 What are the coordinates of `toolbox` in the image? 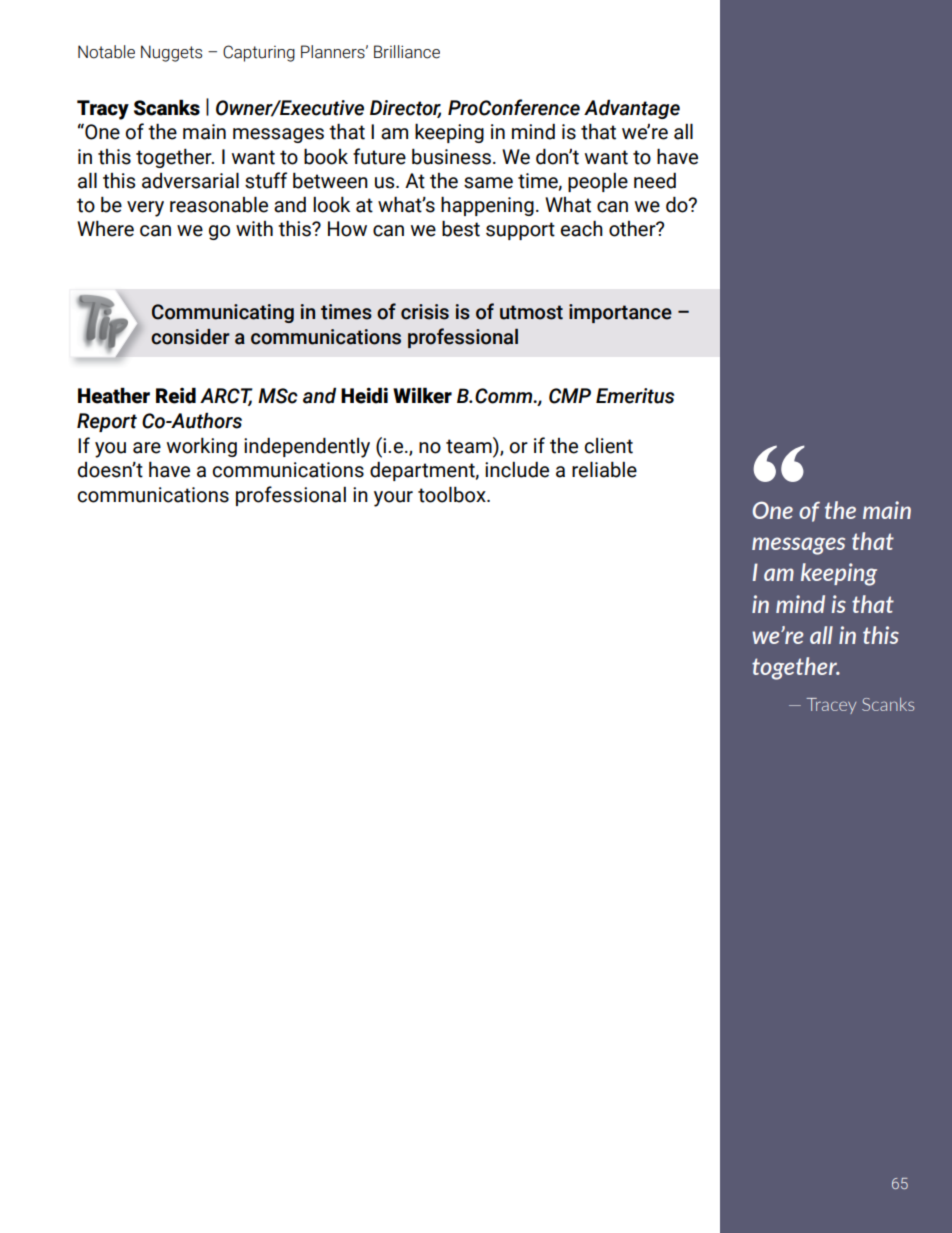 It's located at (453, 494).
